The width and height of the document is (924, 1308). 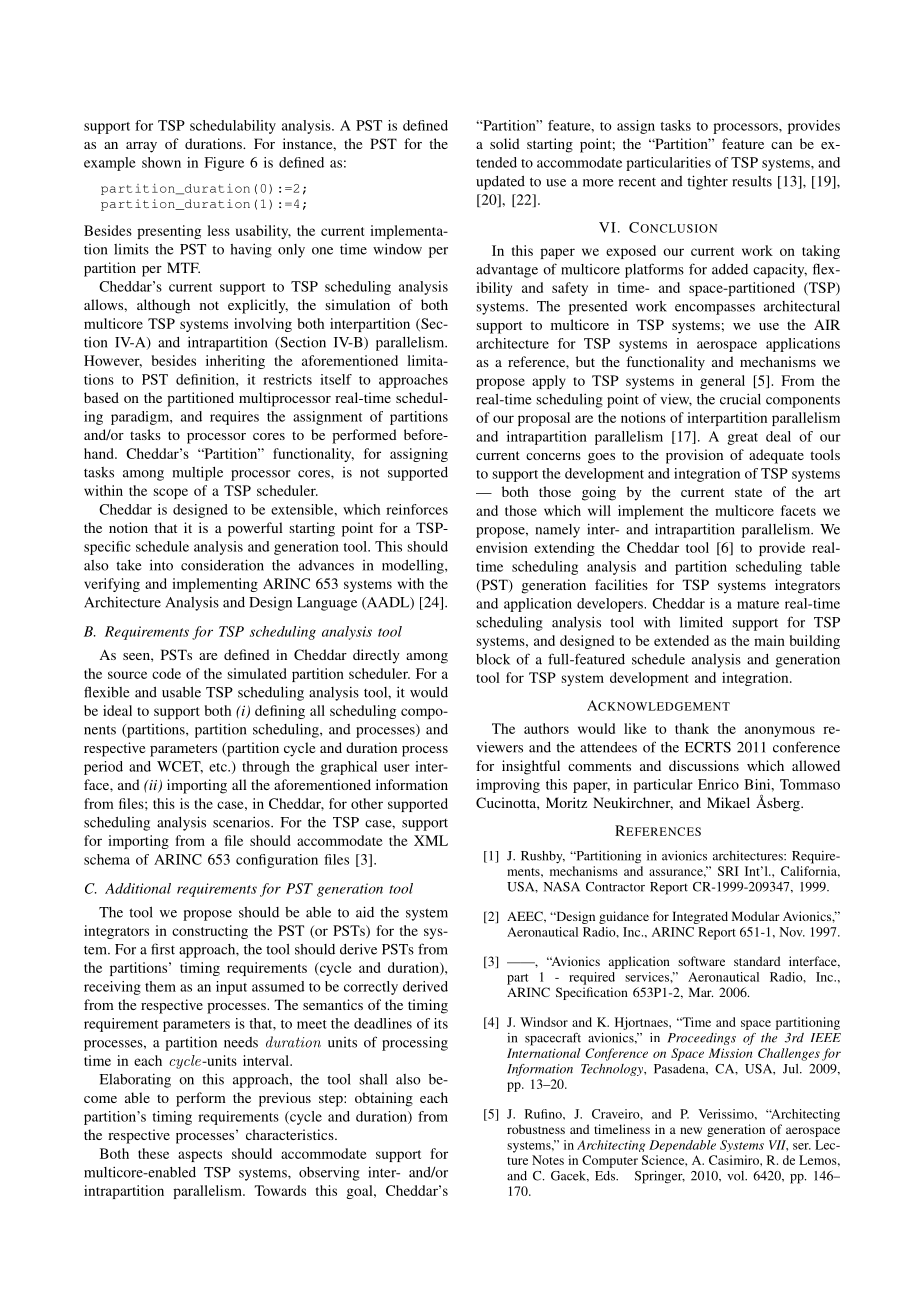 What do you see at coordinates (161, 162) in the document?
I see `shown` at bounding box center [161, 162].
